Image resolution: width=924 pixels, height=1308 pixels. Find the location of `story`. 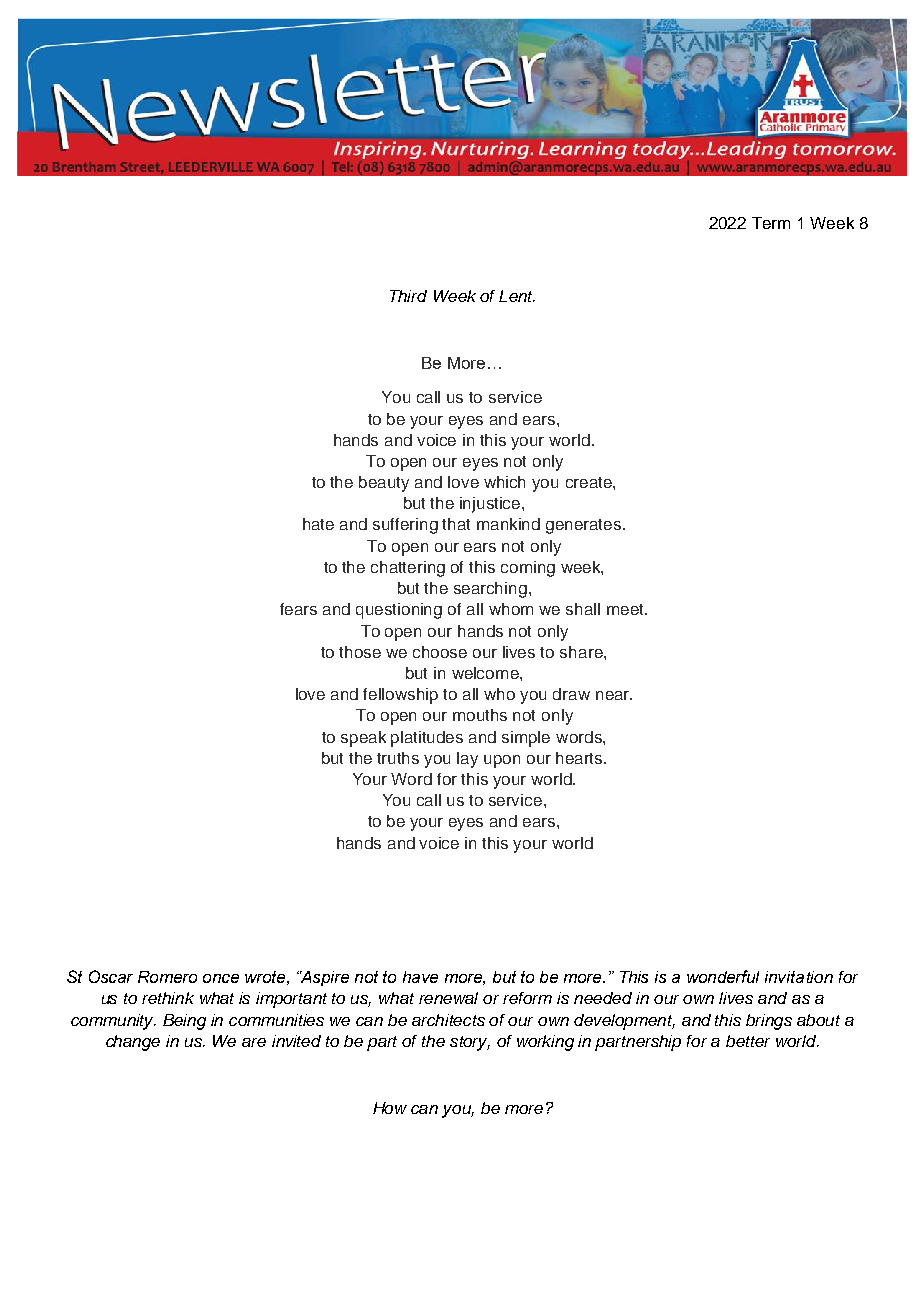

story is located at coordinates (470, 1043).
